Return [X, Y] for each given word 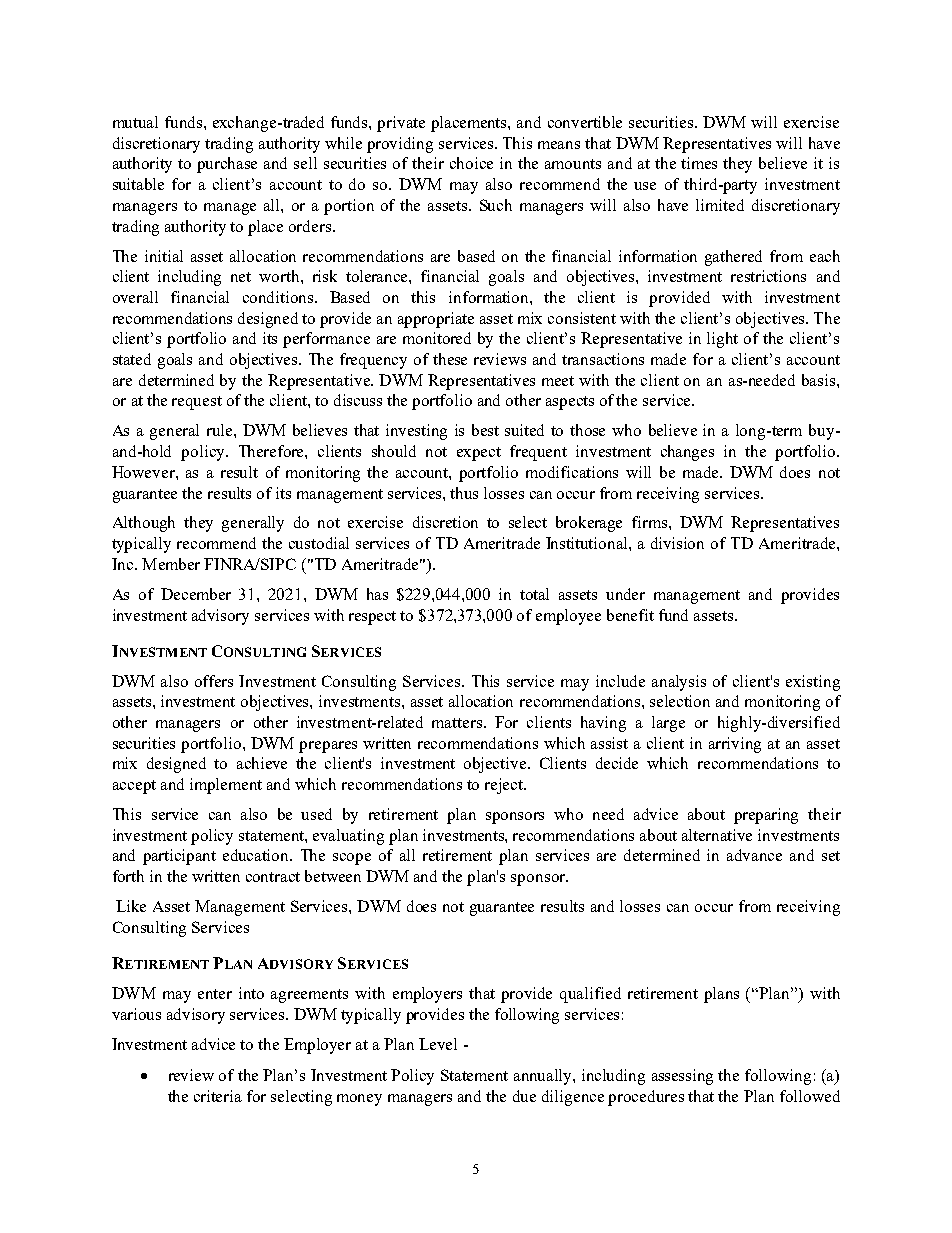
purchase [227, 165]
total [534, 594]
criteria [218, 1096]
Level [438, 1044]
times [699, 163]
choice [471, 163]
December [196, 594]
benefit [630, 615]
